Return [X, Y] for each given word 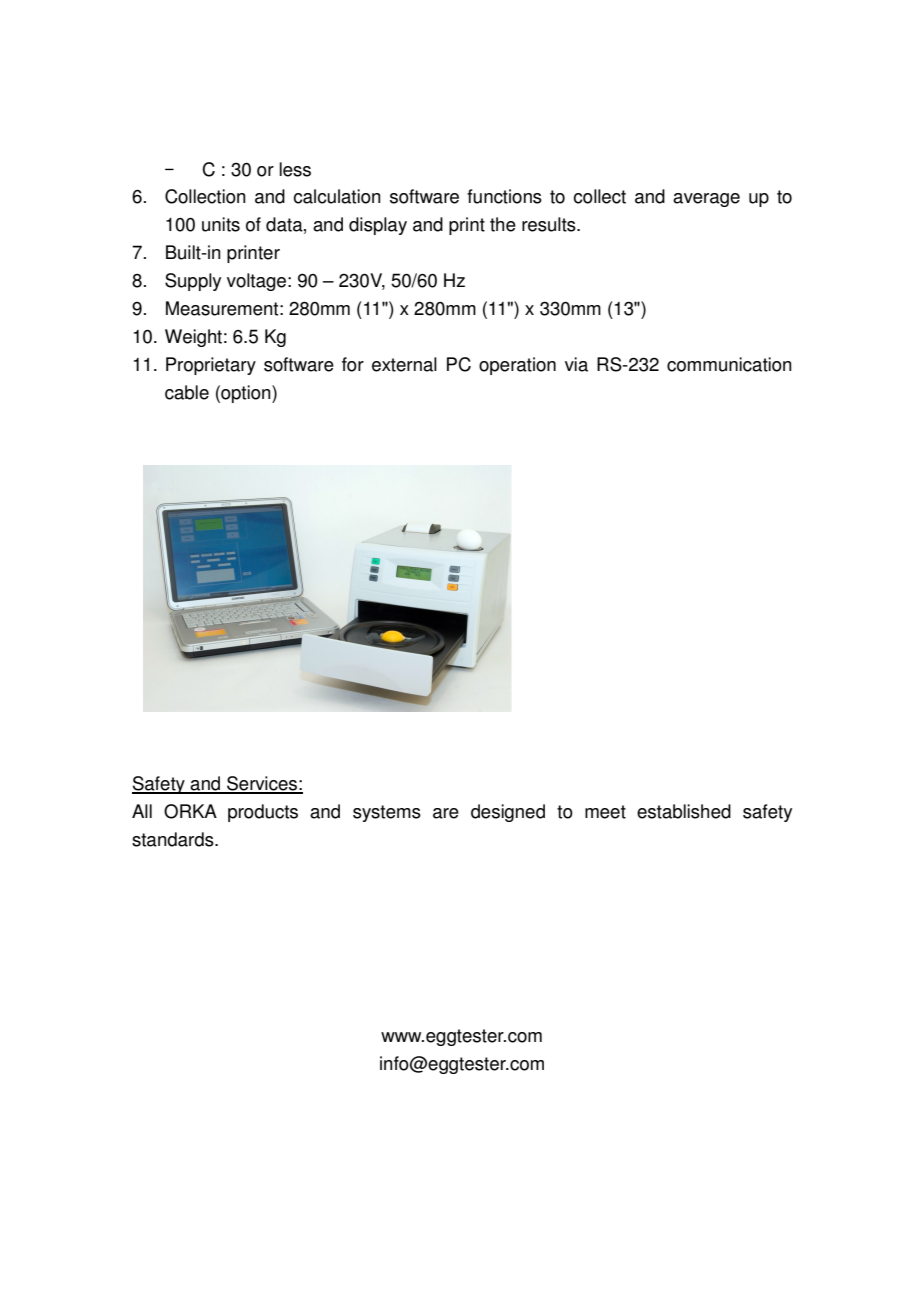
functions [504, 196]
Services [262, 784]
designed [508, 813]
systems [387, 813]
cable [187, 392]
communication [729, 364]
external [404, 364]
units [221, 224]
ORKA [190, 811]
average [706, 200]
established [684, 811]
